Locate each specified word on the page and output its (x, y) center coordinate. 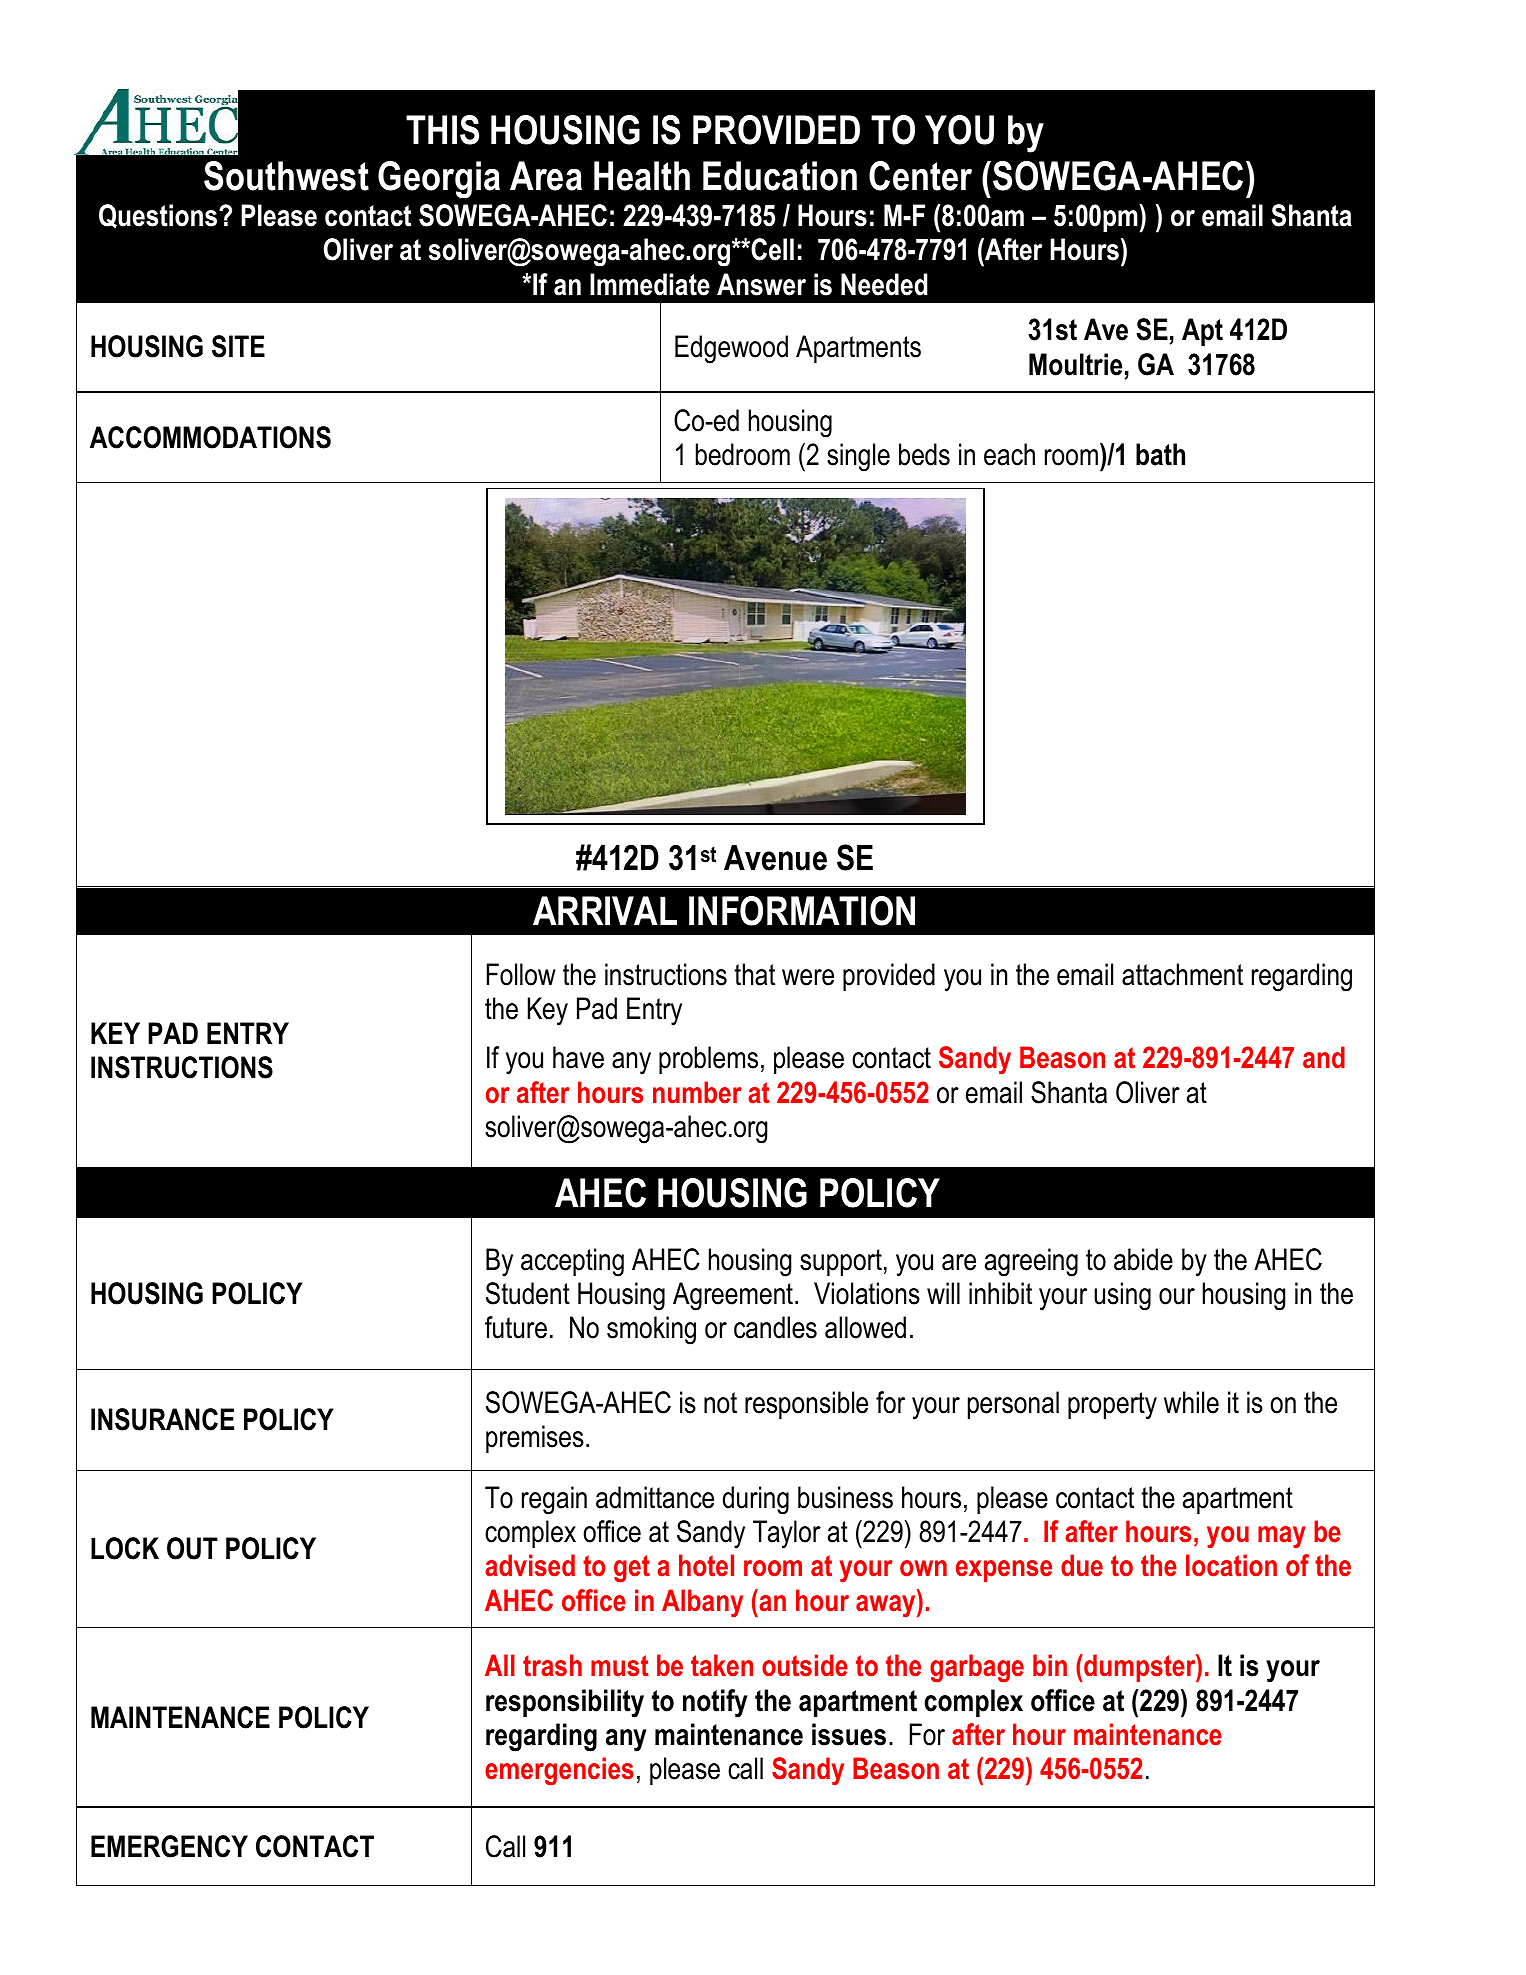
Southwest (286, 176)
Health (642, 176)
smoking (651, 1330)
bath (1160, 454)
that (754, 974)
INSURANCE (162, 1419)
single (858, 457)
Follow (521, 974)
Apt (1202, 332)
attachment (1182, 974)
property (1112, 1406)
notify (715, 1703)
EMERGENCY (169, 1846)
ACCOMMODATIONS (210, 437)
